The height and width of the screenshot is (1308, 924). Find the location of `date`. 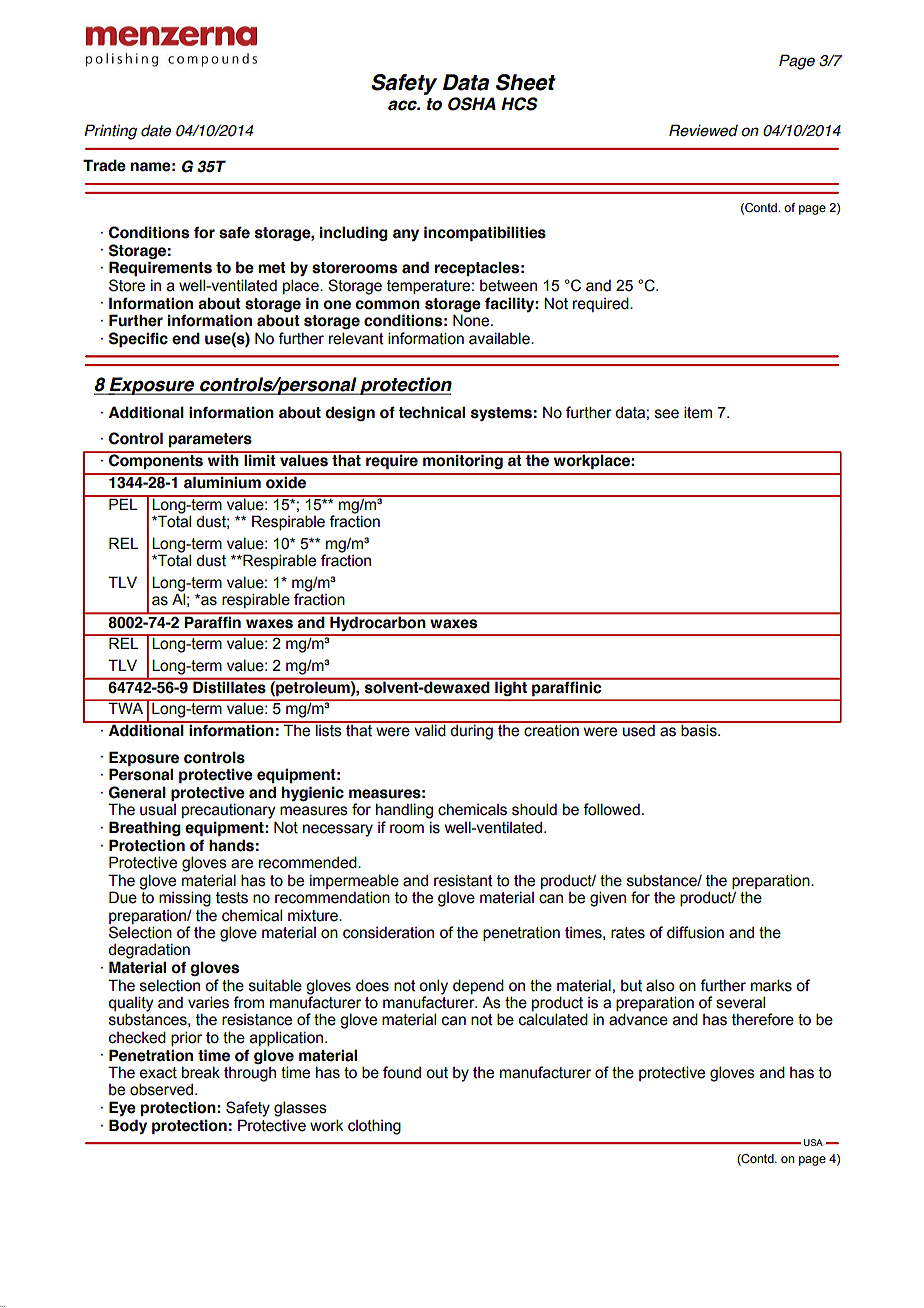

date is located at coordinates (156, 131).
